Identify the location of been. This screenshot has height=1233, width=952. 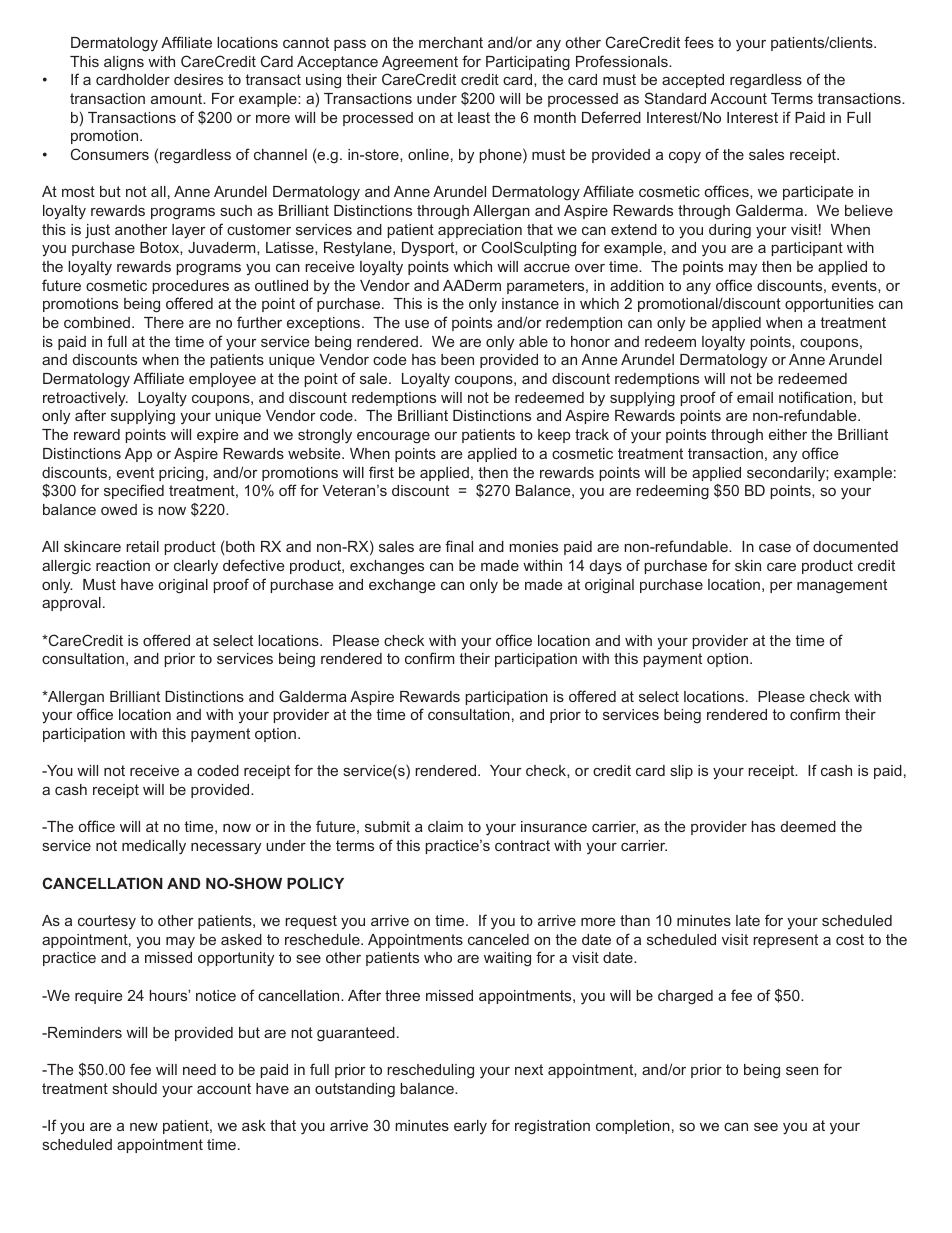
(457, 359).
